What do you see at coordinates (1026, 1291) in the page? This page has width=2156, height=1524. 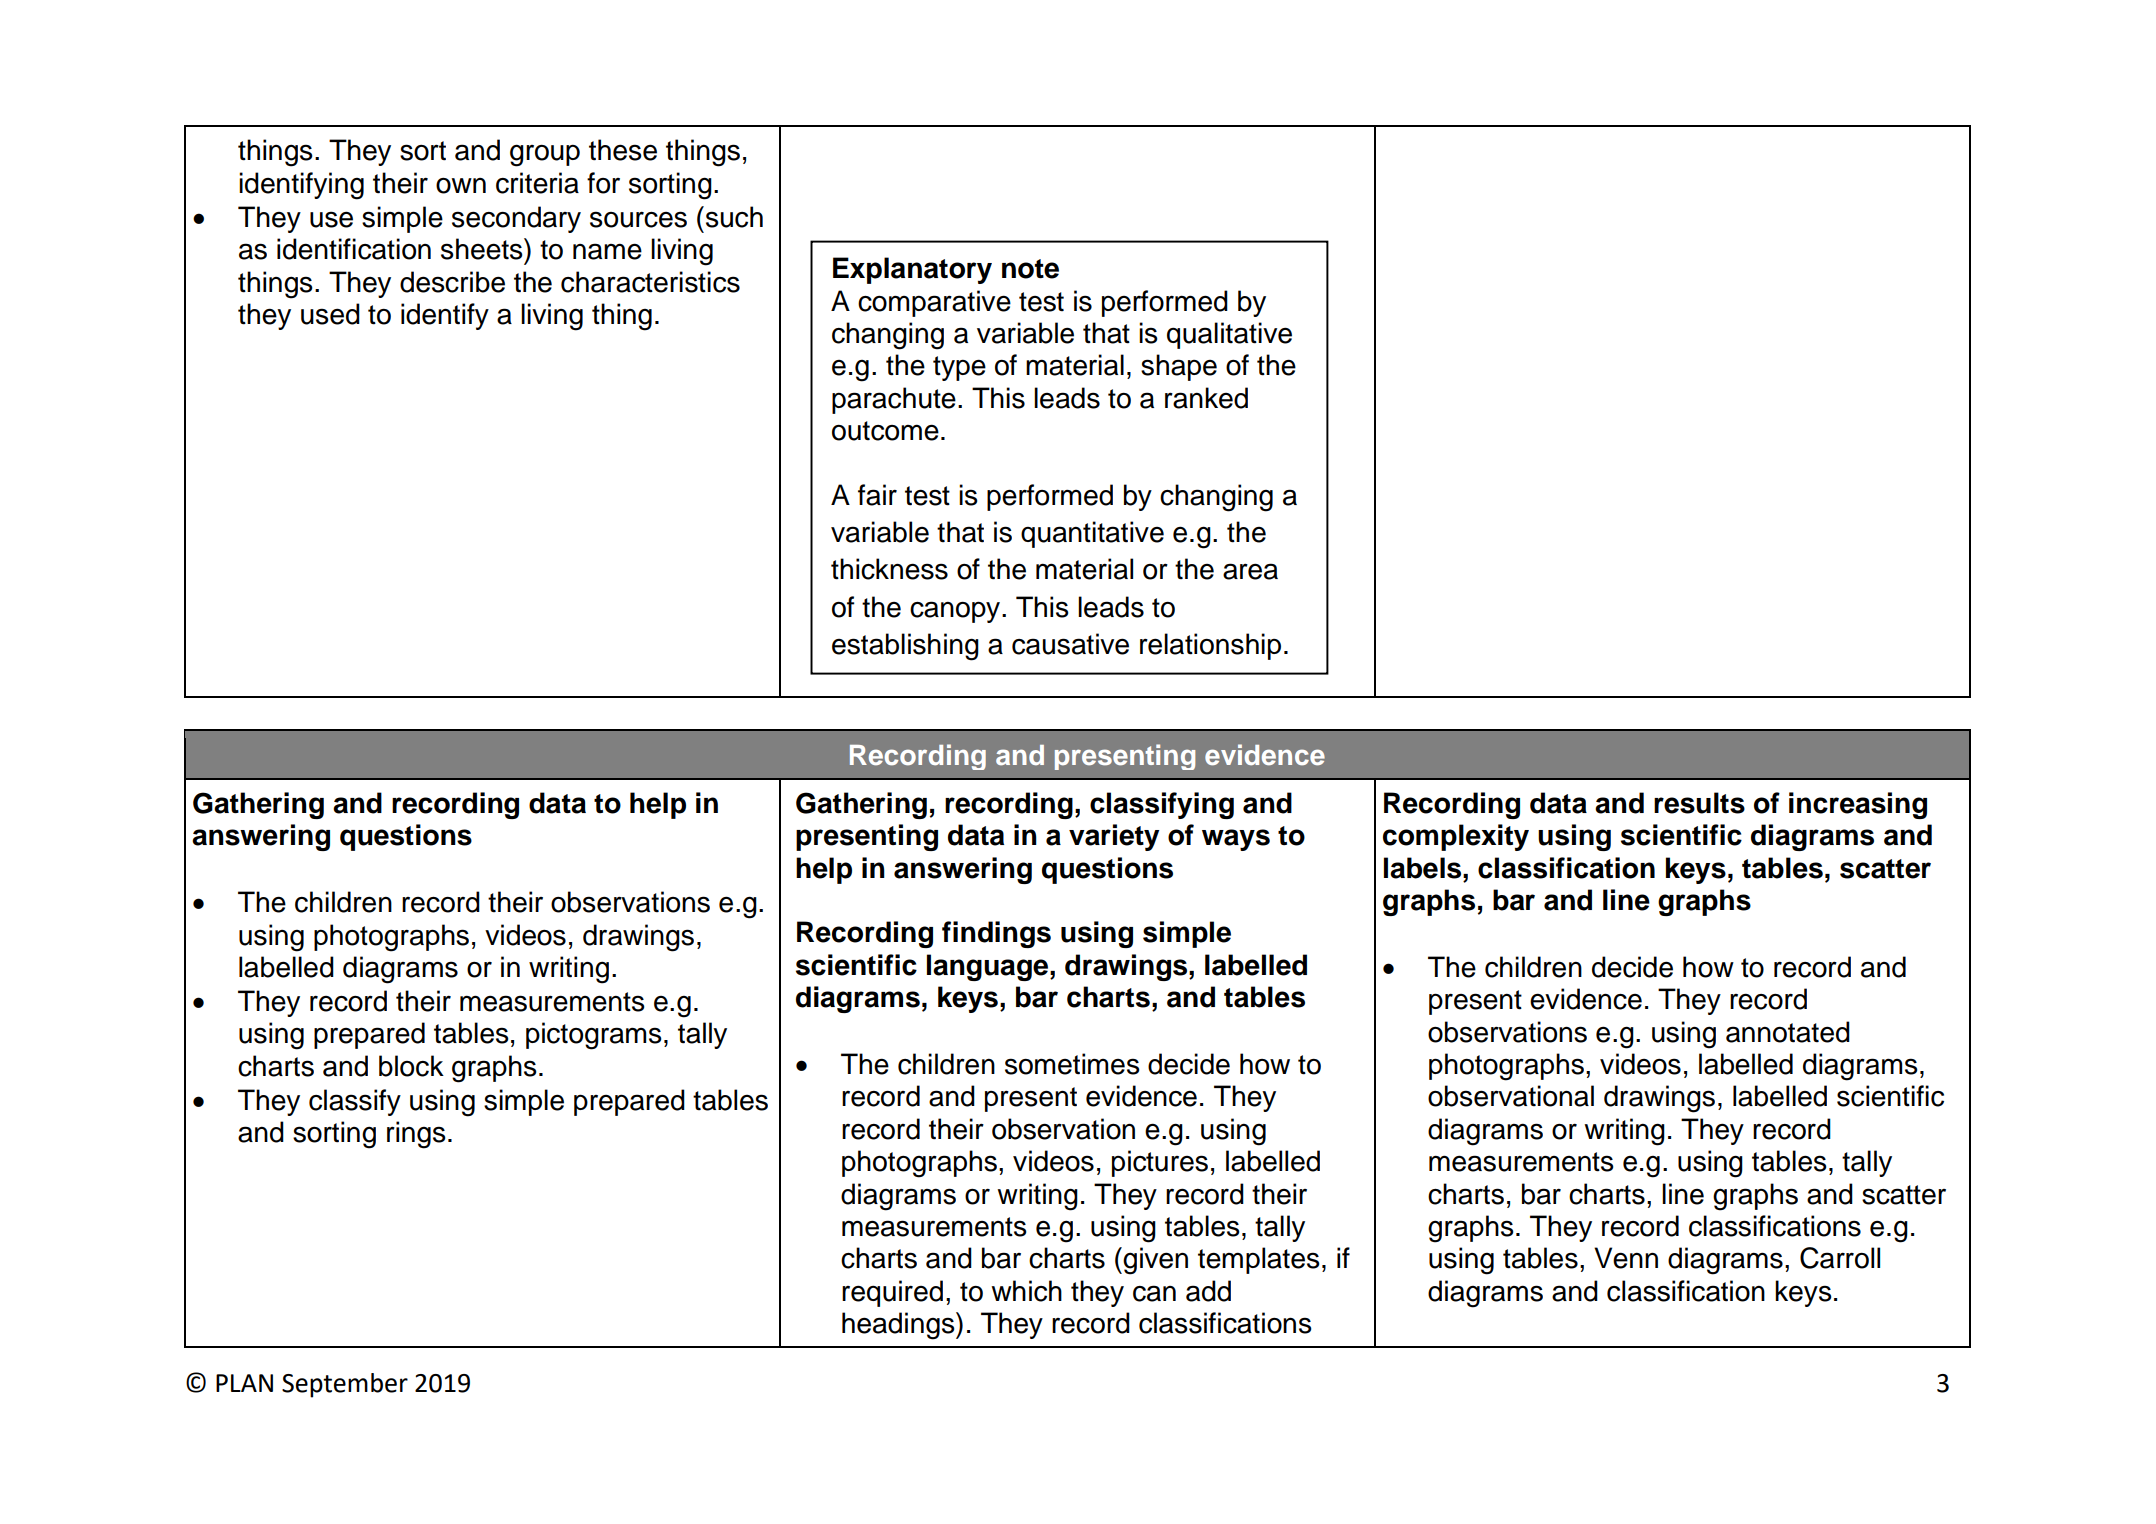 I see `which` at bounding box center [1026, 1291].
